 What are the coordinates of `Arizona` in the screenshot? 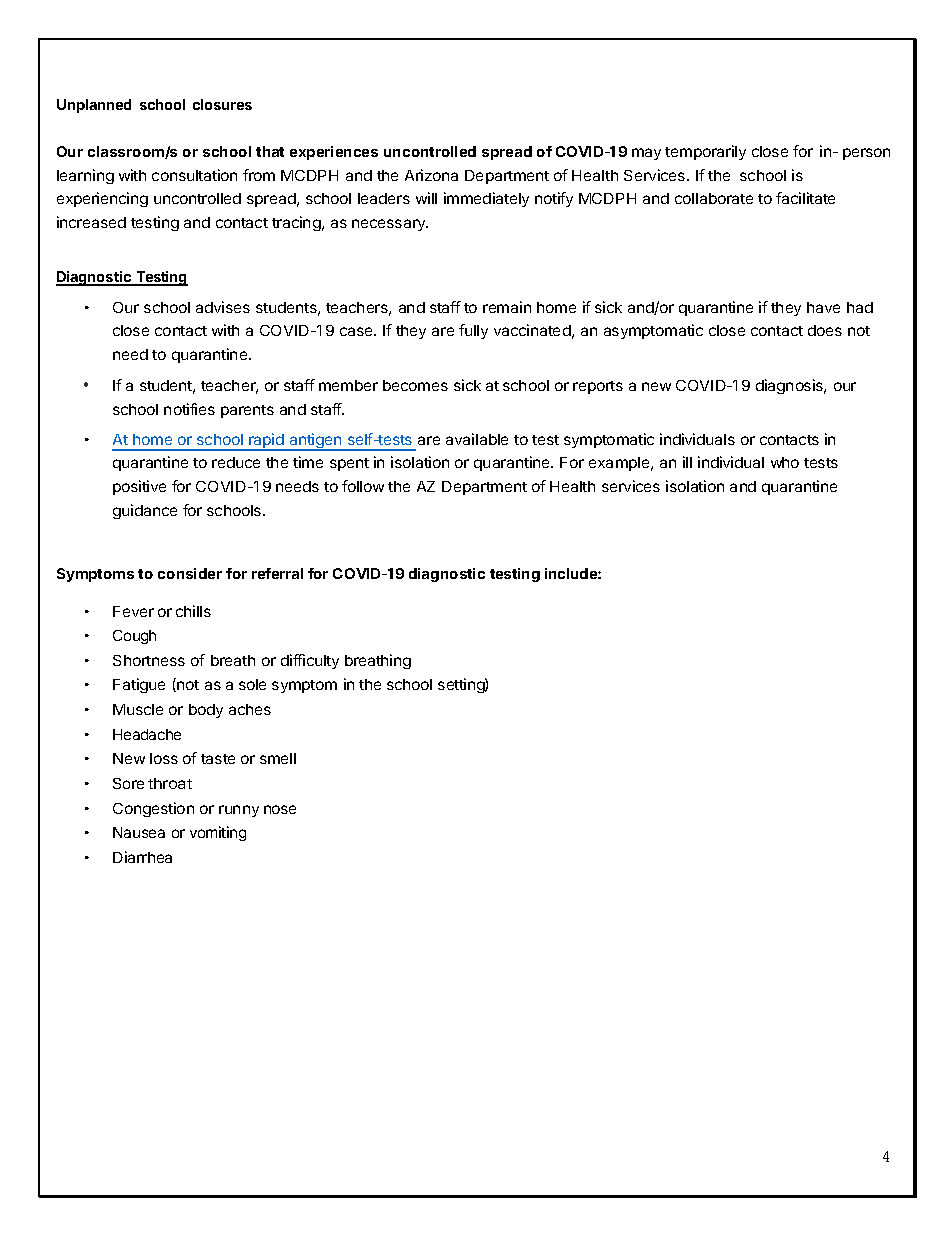 It's located at (431, 175).
